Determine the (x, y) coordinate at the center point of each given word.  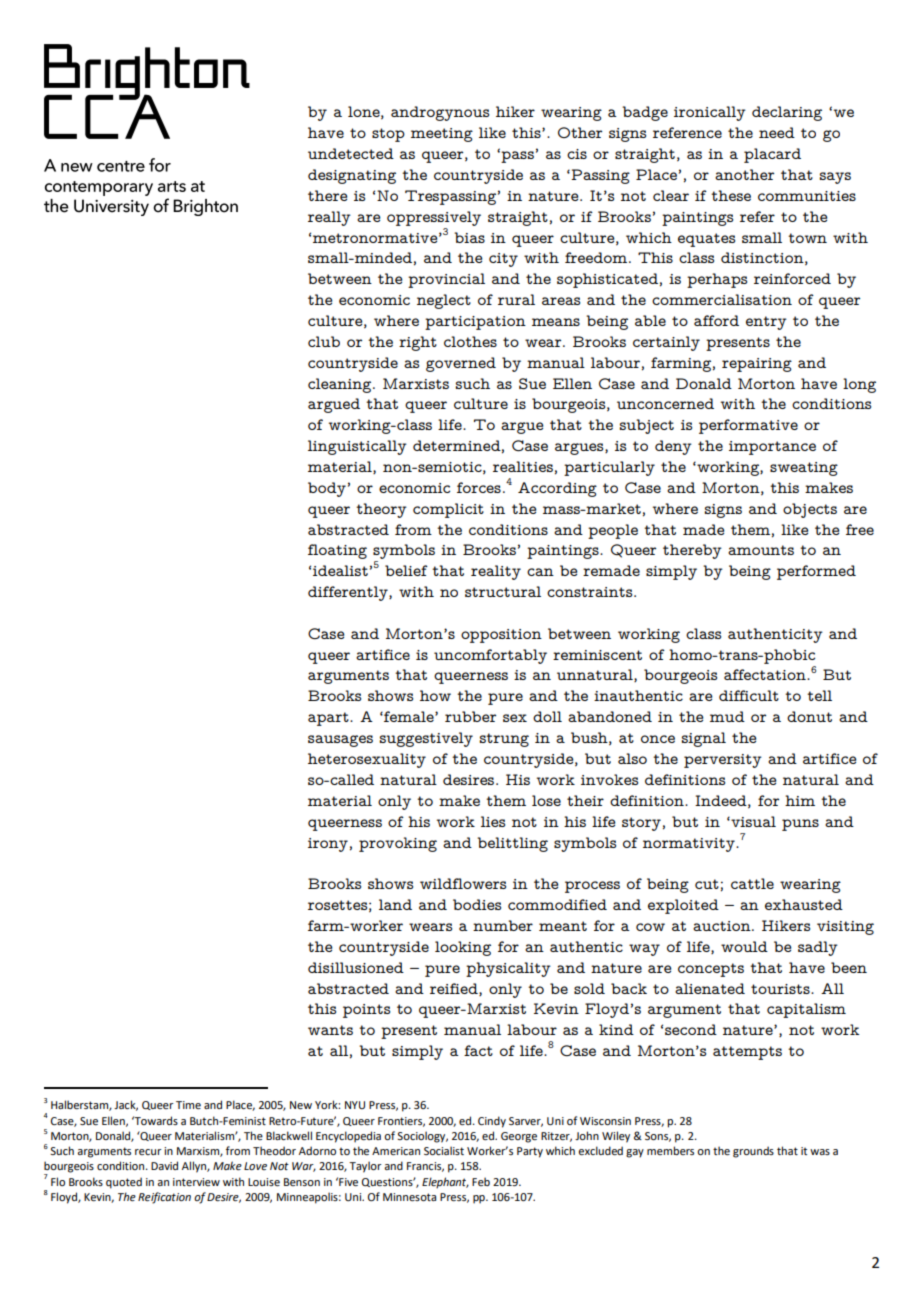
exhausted (804, 904)
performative (748, 426)
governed (461, 364)
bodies (477, 904)
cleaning (341, 385)
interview (196, 1182)
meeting (442, 135)
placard (772, 155)
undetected (351, 153)
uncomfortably (490, 656)
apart (329, 719)
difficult (749, 695)
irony (328, 845)
